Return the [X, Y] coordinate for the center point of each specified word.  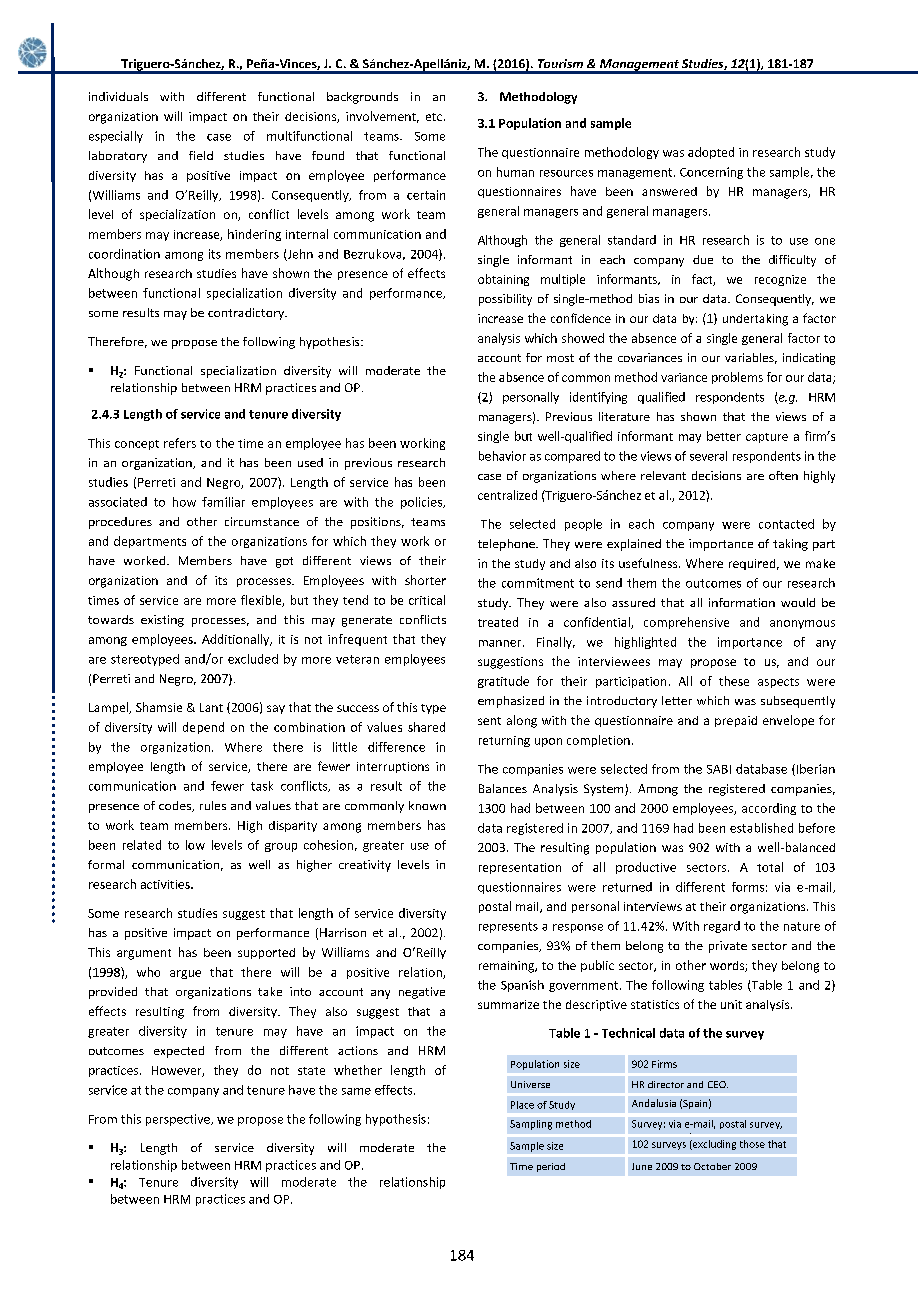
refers [180, 443]
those [752, 1144]
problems [737, 378]
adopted [711, 153]
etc [434, 117]
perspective [179, 1120]
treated [498, 622]
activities [166, 884]
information [742, 602]
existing [162, 621]
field [201, 155]
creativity [365, 866]
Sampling [531, 1125]
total [770, 867]
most [560, 358]
